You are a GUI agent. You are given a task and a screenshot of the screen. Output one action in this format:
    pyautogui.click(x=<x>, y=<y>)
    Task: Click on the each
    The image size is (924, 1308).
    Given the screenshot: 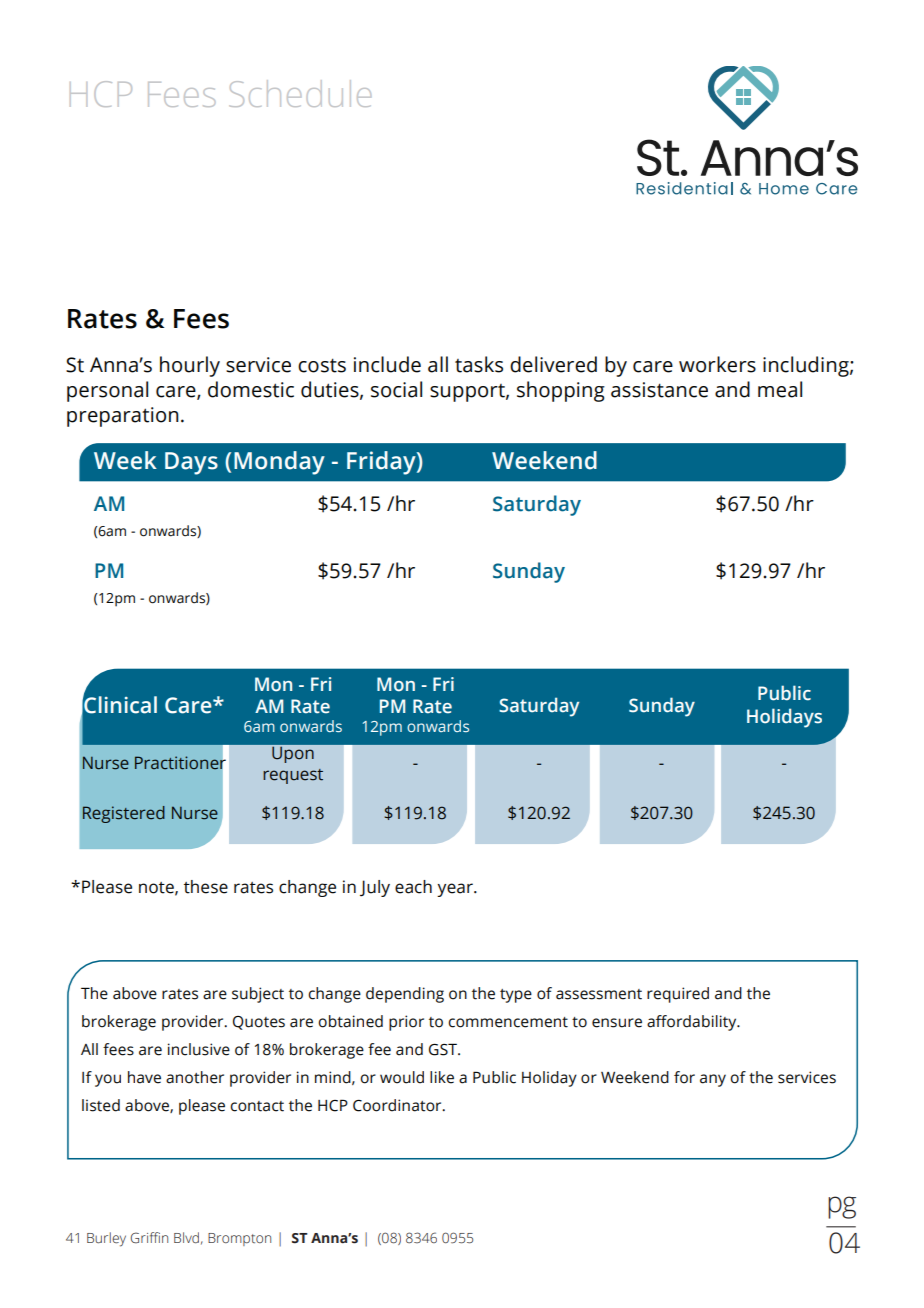 What is the action you would take?
    pyautogui.click(x=413, y=887)
